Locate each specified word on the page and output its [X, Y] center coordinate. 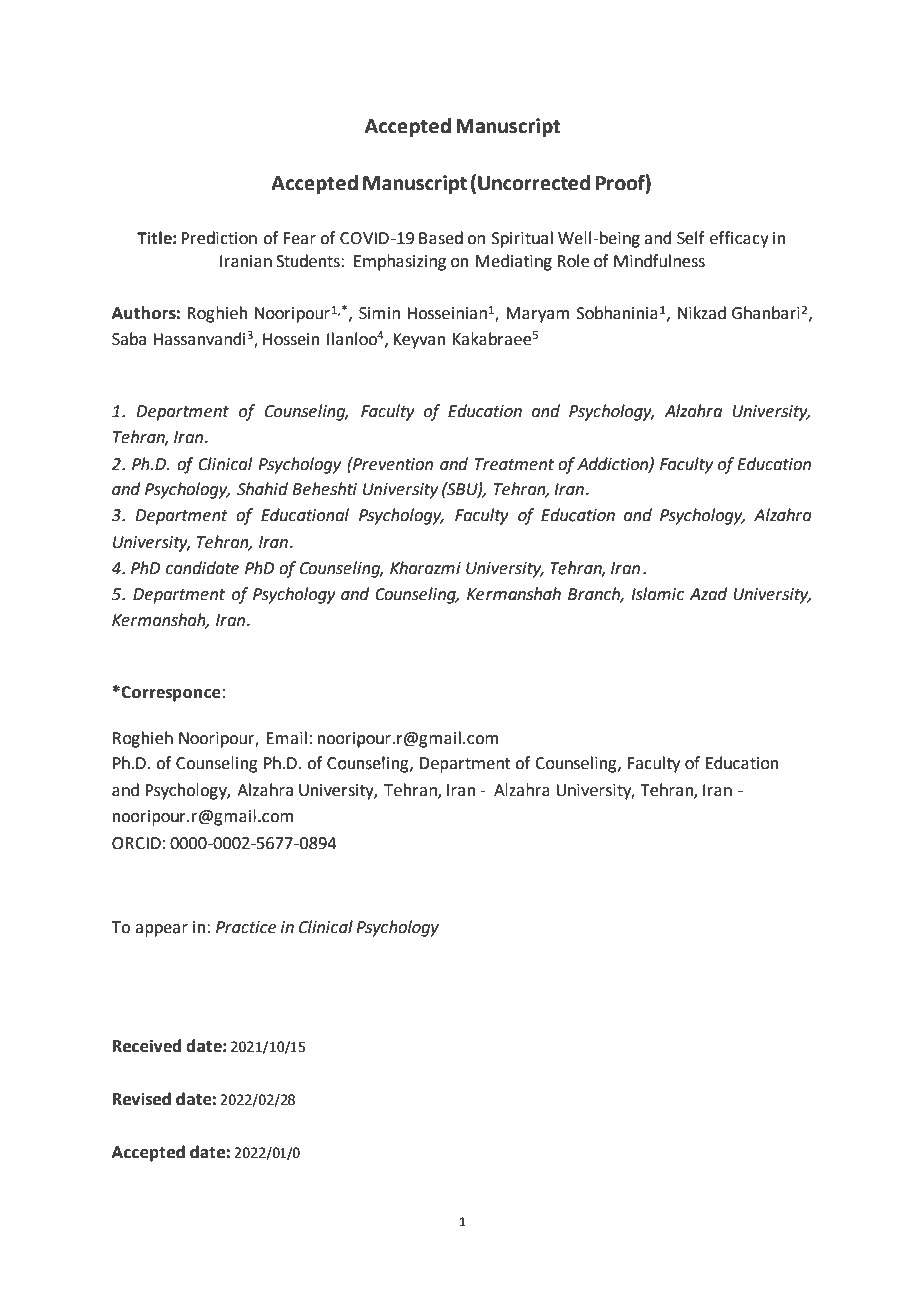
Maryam [537, 315]
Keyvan [419, 341]
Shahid [262, 489]
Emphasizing [400, 262]
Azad [708, 594]
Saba [129, 339]
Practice [246, 927]
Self [691, 238]
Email [286, 738]
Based [441, 238]
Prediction [219, 238]
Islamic [657, 594]
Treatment [514, 464]
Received [147, 1046]
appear [161, 930]
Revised [142, 1099]
